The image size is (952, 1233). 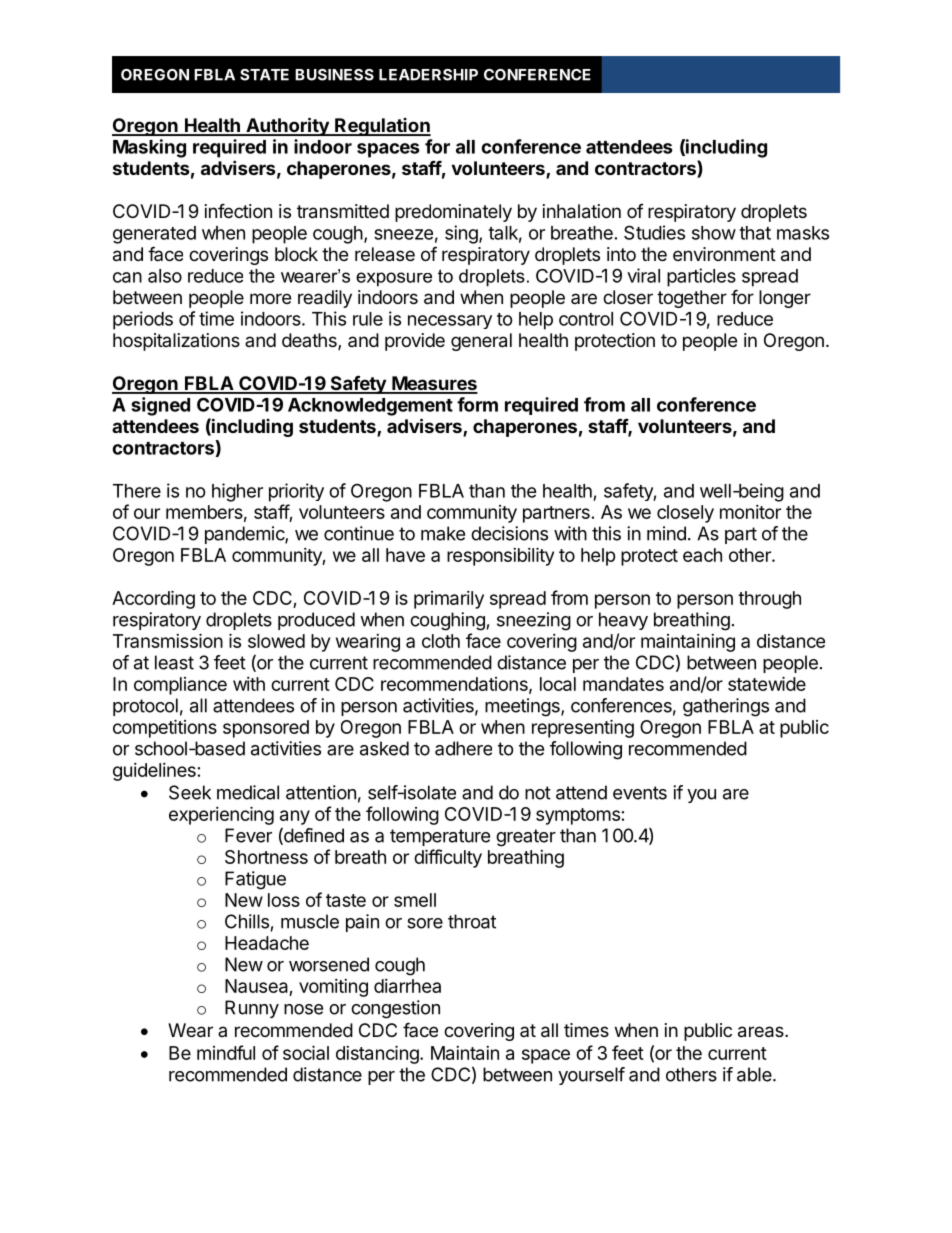 I want to click on Masking, so click(x=149, y=148).
